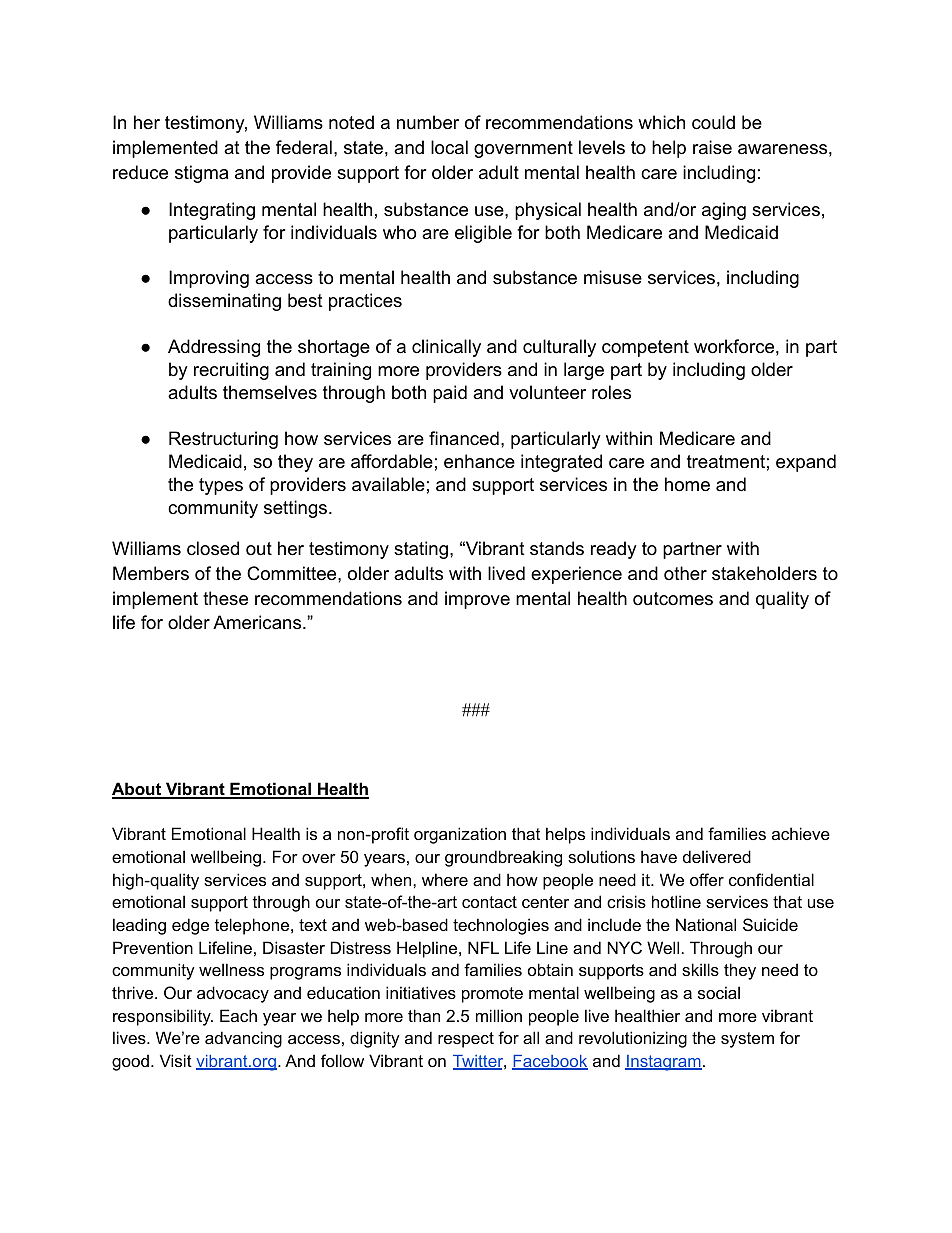 This screenshot has height=1233, width=952. I want to click on About, so click(138, 790).
